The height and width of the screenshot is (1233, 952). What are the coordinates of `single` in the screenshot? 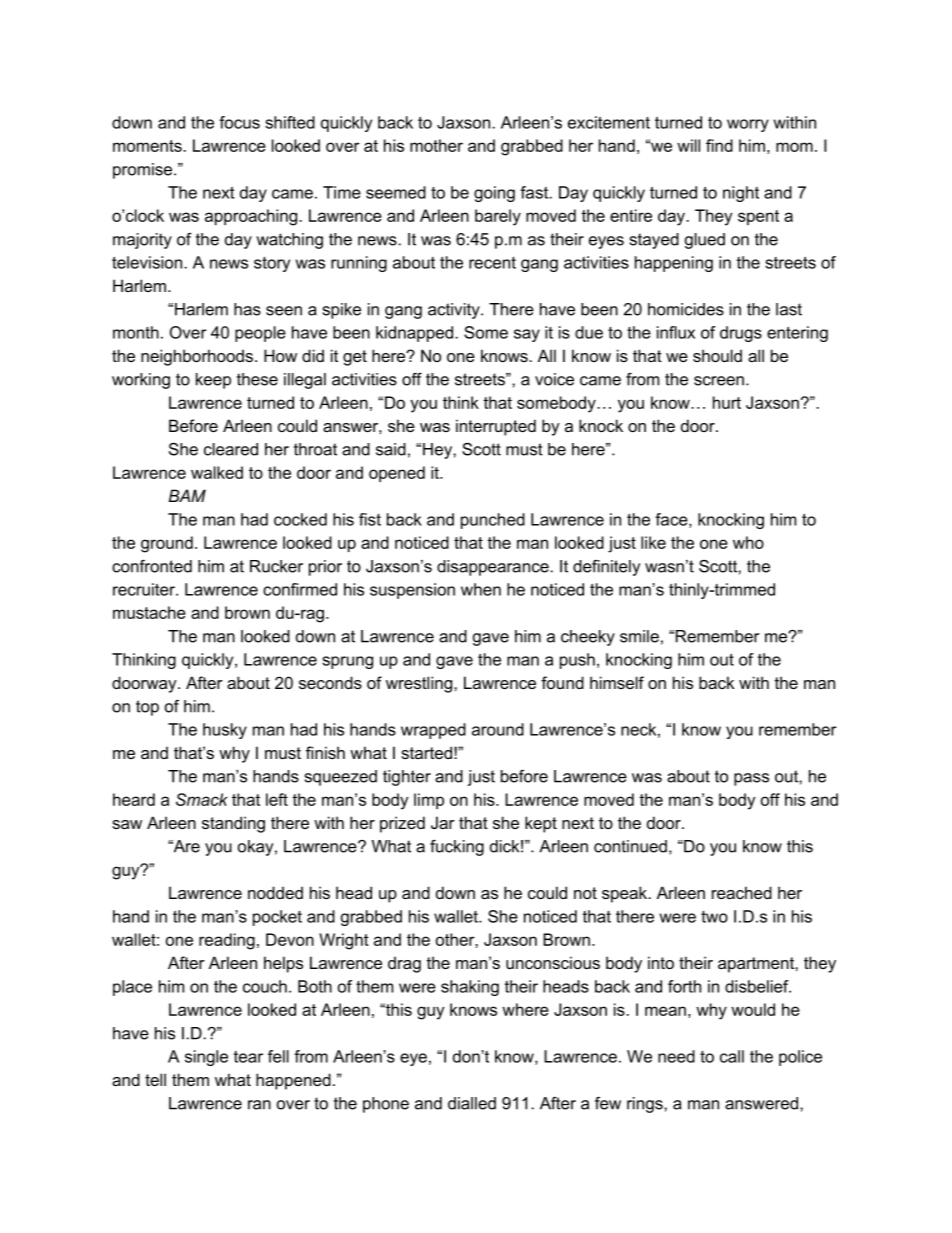 It's located at (206, 1058).
